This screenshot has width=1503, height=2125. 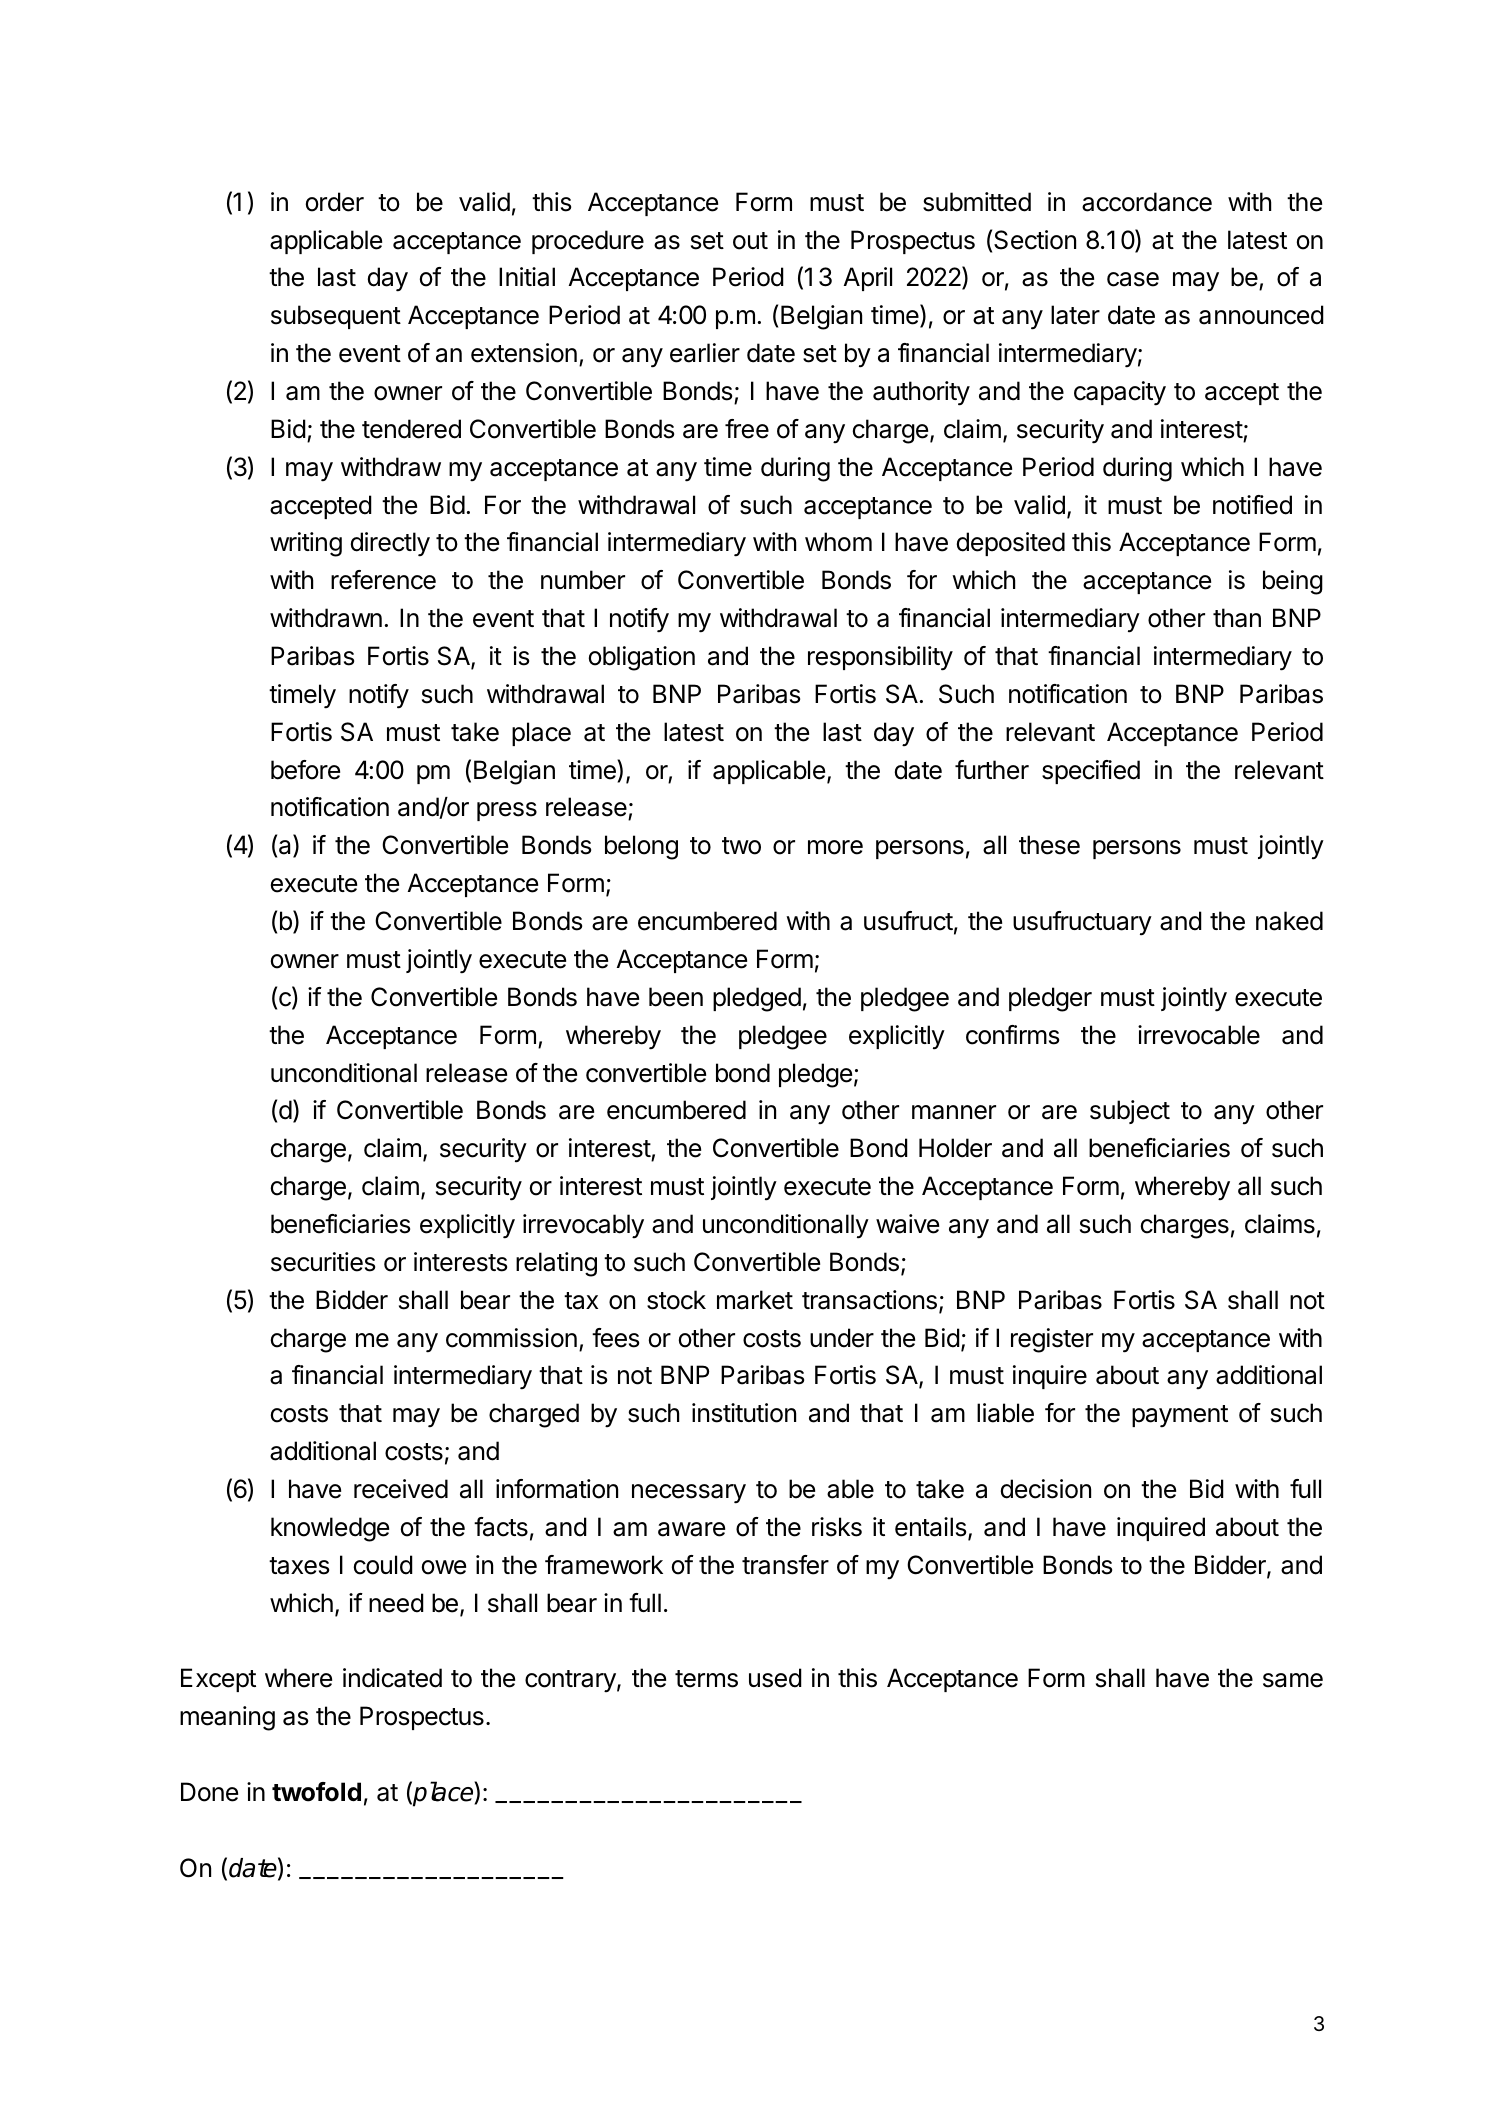 I want to click on been, so click(x=676, y=997).
